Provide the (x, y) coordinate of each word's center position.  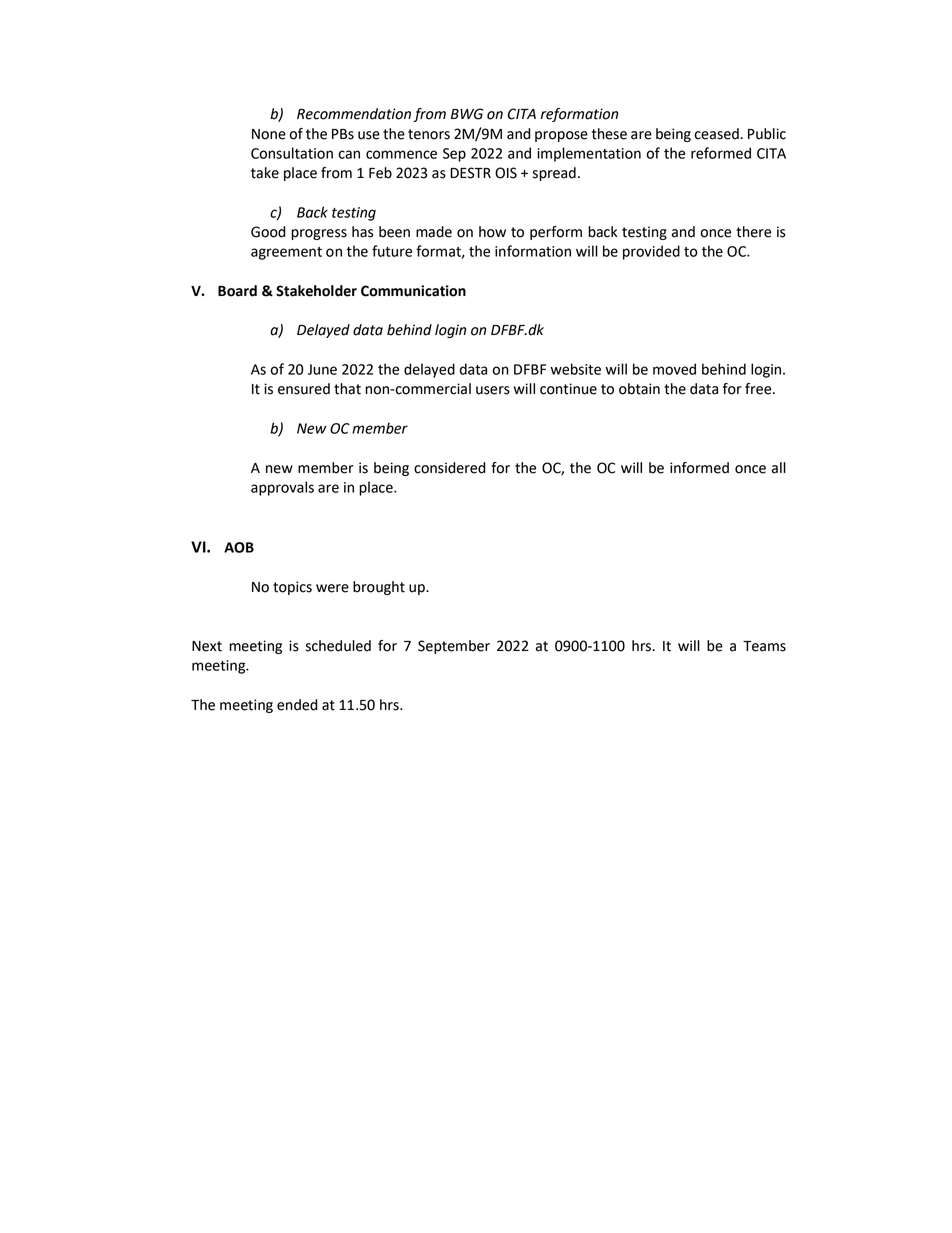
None (269, 134)
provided (651, 252)
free (759, 389)
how (492, 232)
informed (699, 468)
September (454, 647)
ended (297, 705)
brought (379, 588)
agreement (286, 253)
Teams (764, 646)
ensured (304, 389)
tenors (429, 134)
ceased (717, 134)
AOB (239, 547)
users (493, 390)
